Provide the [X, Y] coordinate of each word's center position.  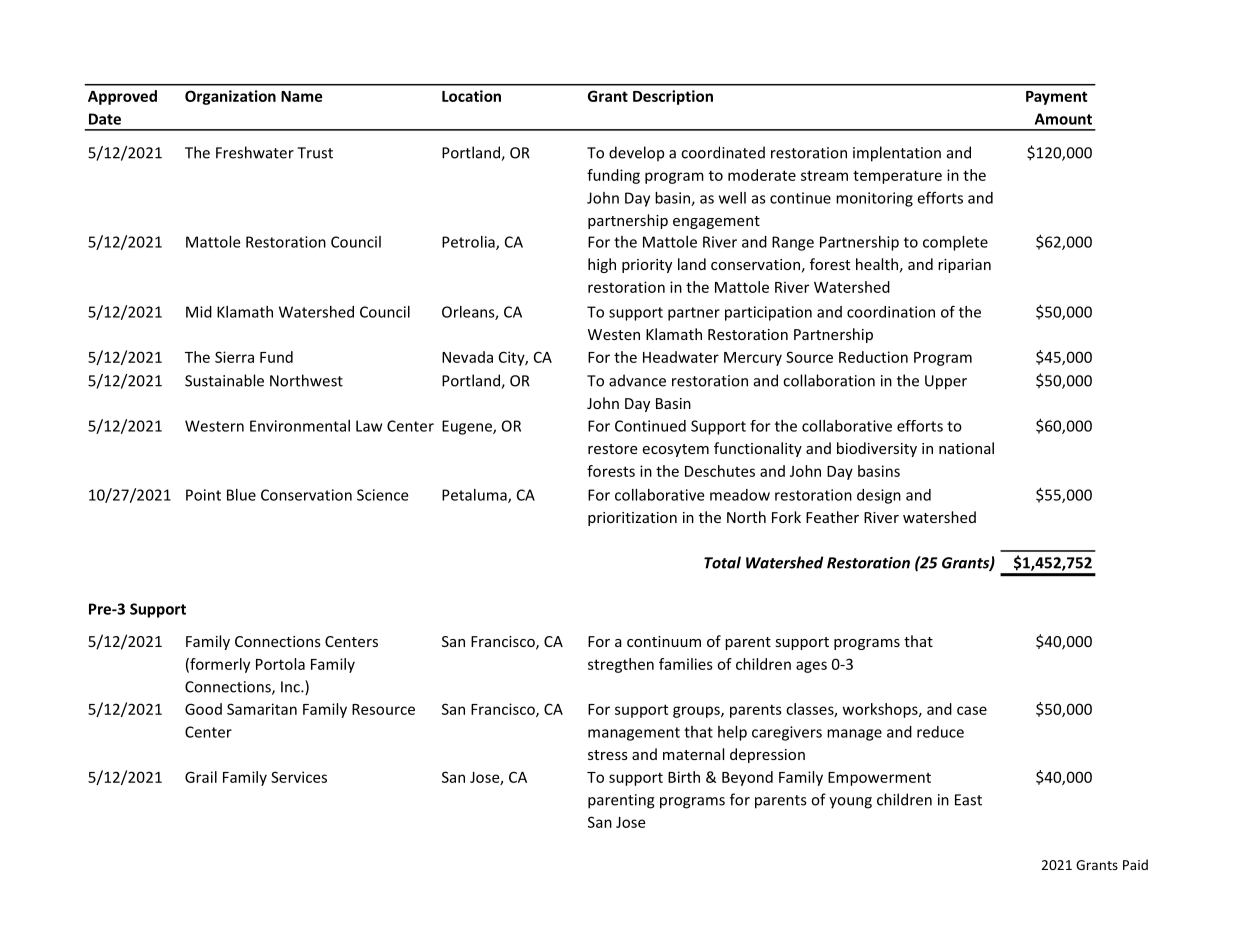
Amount [1063, 119]
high [602, 265]
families [686, 664]
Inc [291, 687]
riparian [964, 266]
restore [613, 449]
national [966, 448]
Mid [199, 312]
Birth [684, 777]
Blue [241, 495]
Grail [201, 777]
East [968, 800]
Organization [230, 97]
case [972, 710]
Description [673, 97]
